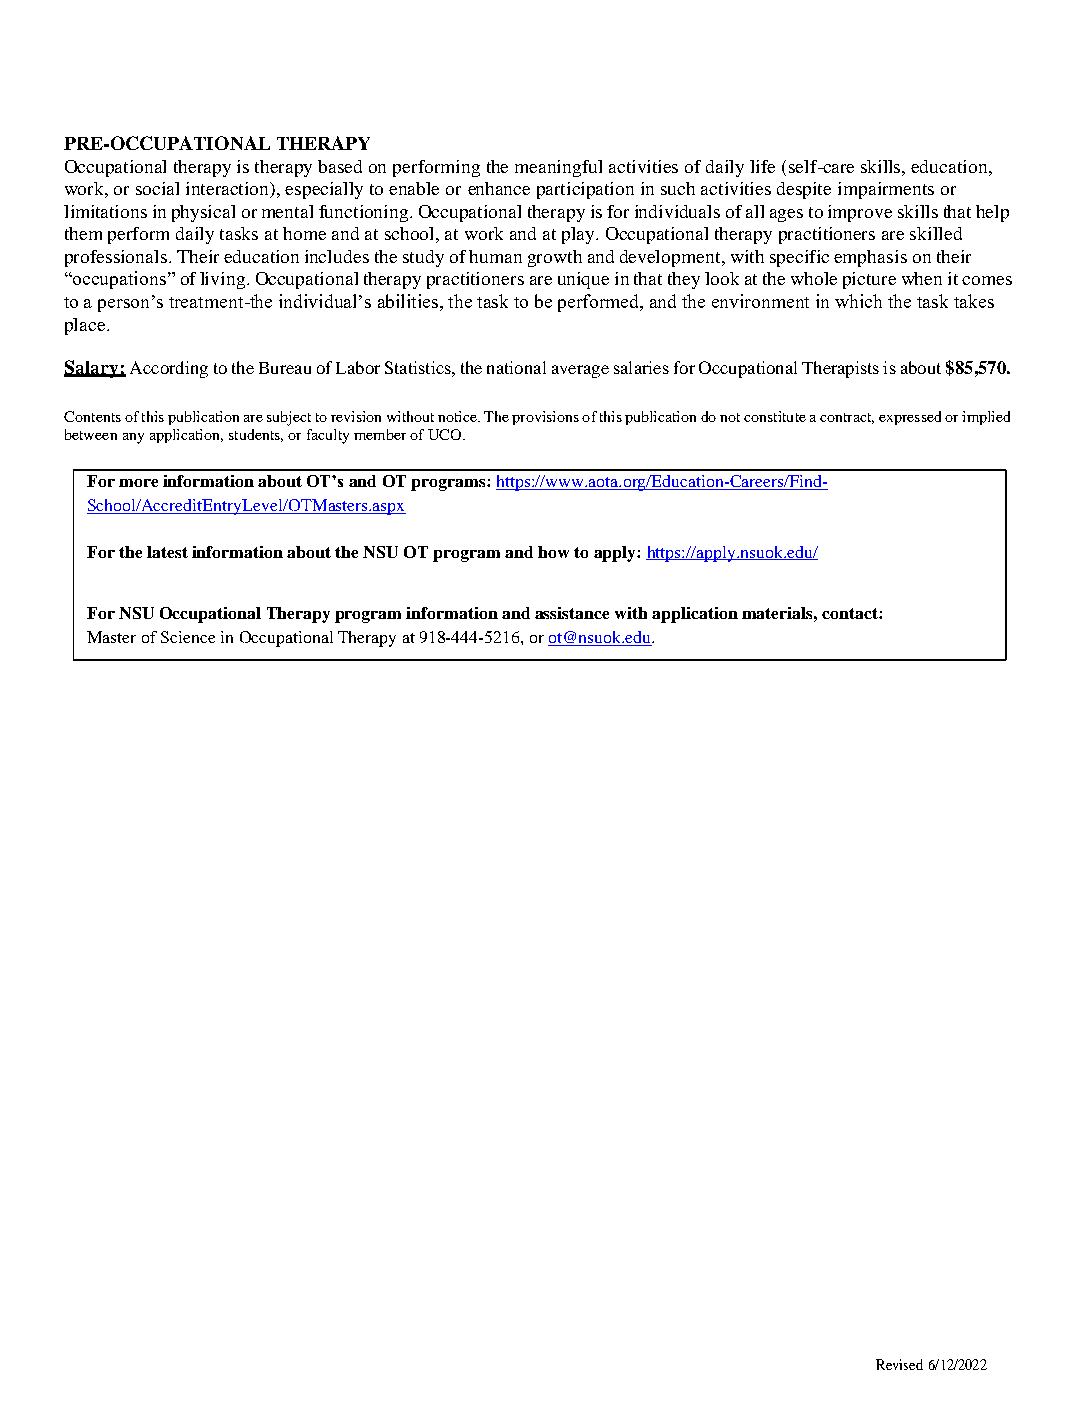  What do you see at coordinates (851, 613) in the document?
I see `contact` at bounding box center [851, 613].
